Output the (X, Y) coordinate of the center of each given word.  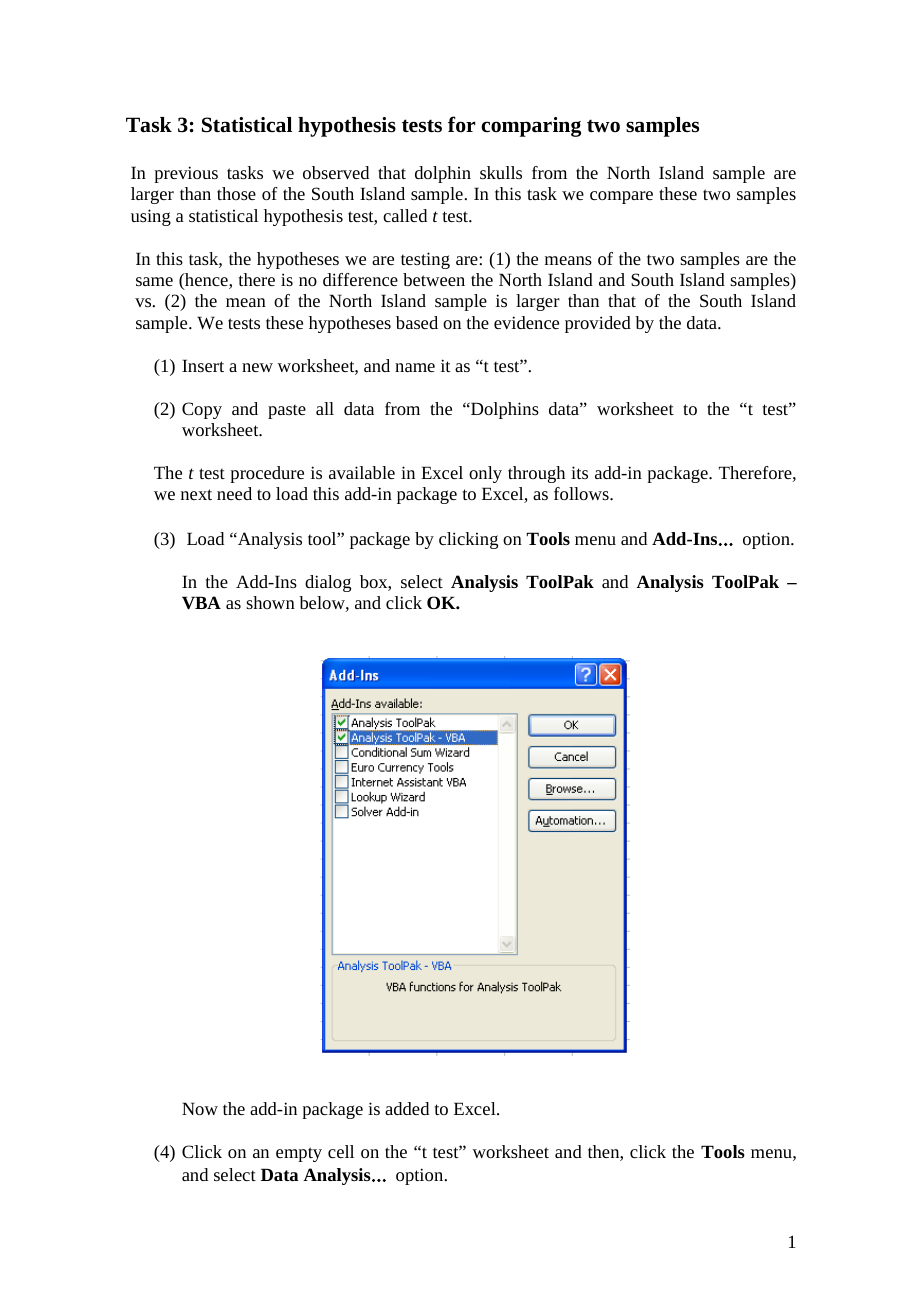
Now (200, 1108)
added (407, 1108)
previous (186, 174)
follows (582, 493)
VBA (201, 603)
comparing (531, 127)
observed (336, 172)
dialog (328, 583)
